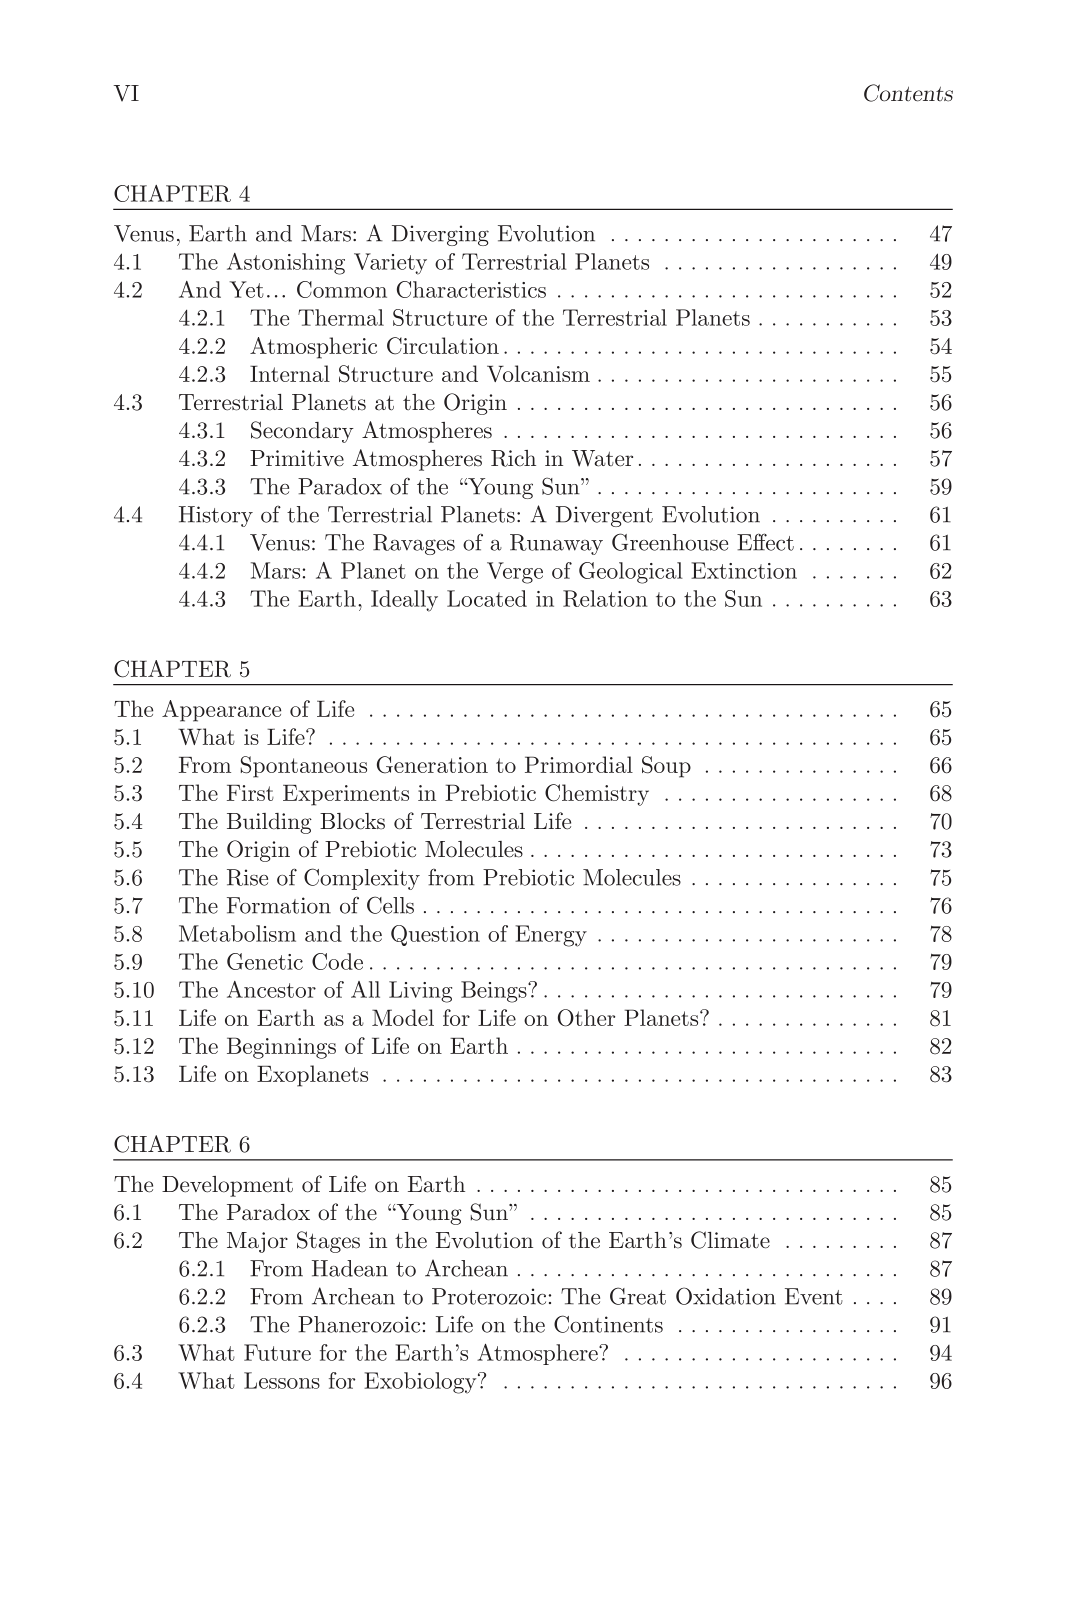 This screenshot has height=1599, width=1066. What do you see at coordinates (489, 1296) in the screenshot?
I see `Proterozoic` at bounding box center [489, 1296].
